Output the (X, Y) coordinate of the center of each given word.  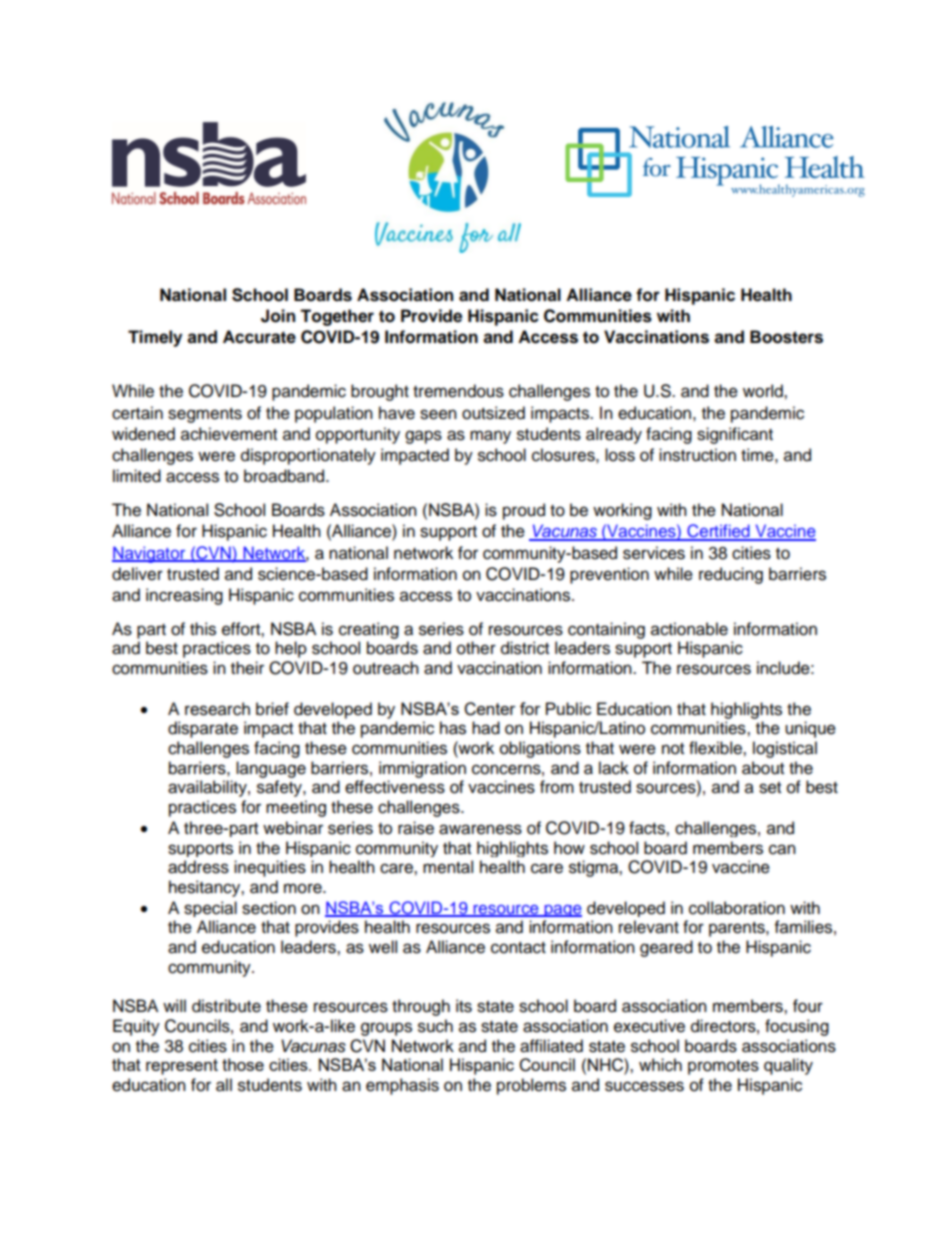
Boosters (786, 337)
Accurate (259, 337)
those (243, 1064)
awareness (480, 829)
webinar (293, 828)
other (476, 648)
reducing (731, 575)
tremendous (458, 391)
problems (531, 1086)
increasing (184, 596)
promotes (723, 1067)
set (770, 788)
